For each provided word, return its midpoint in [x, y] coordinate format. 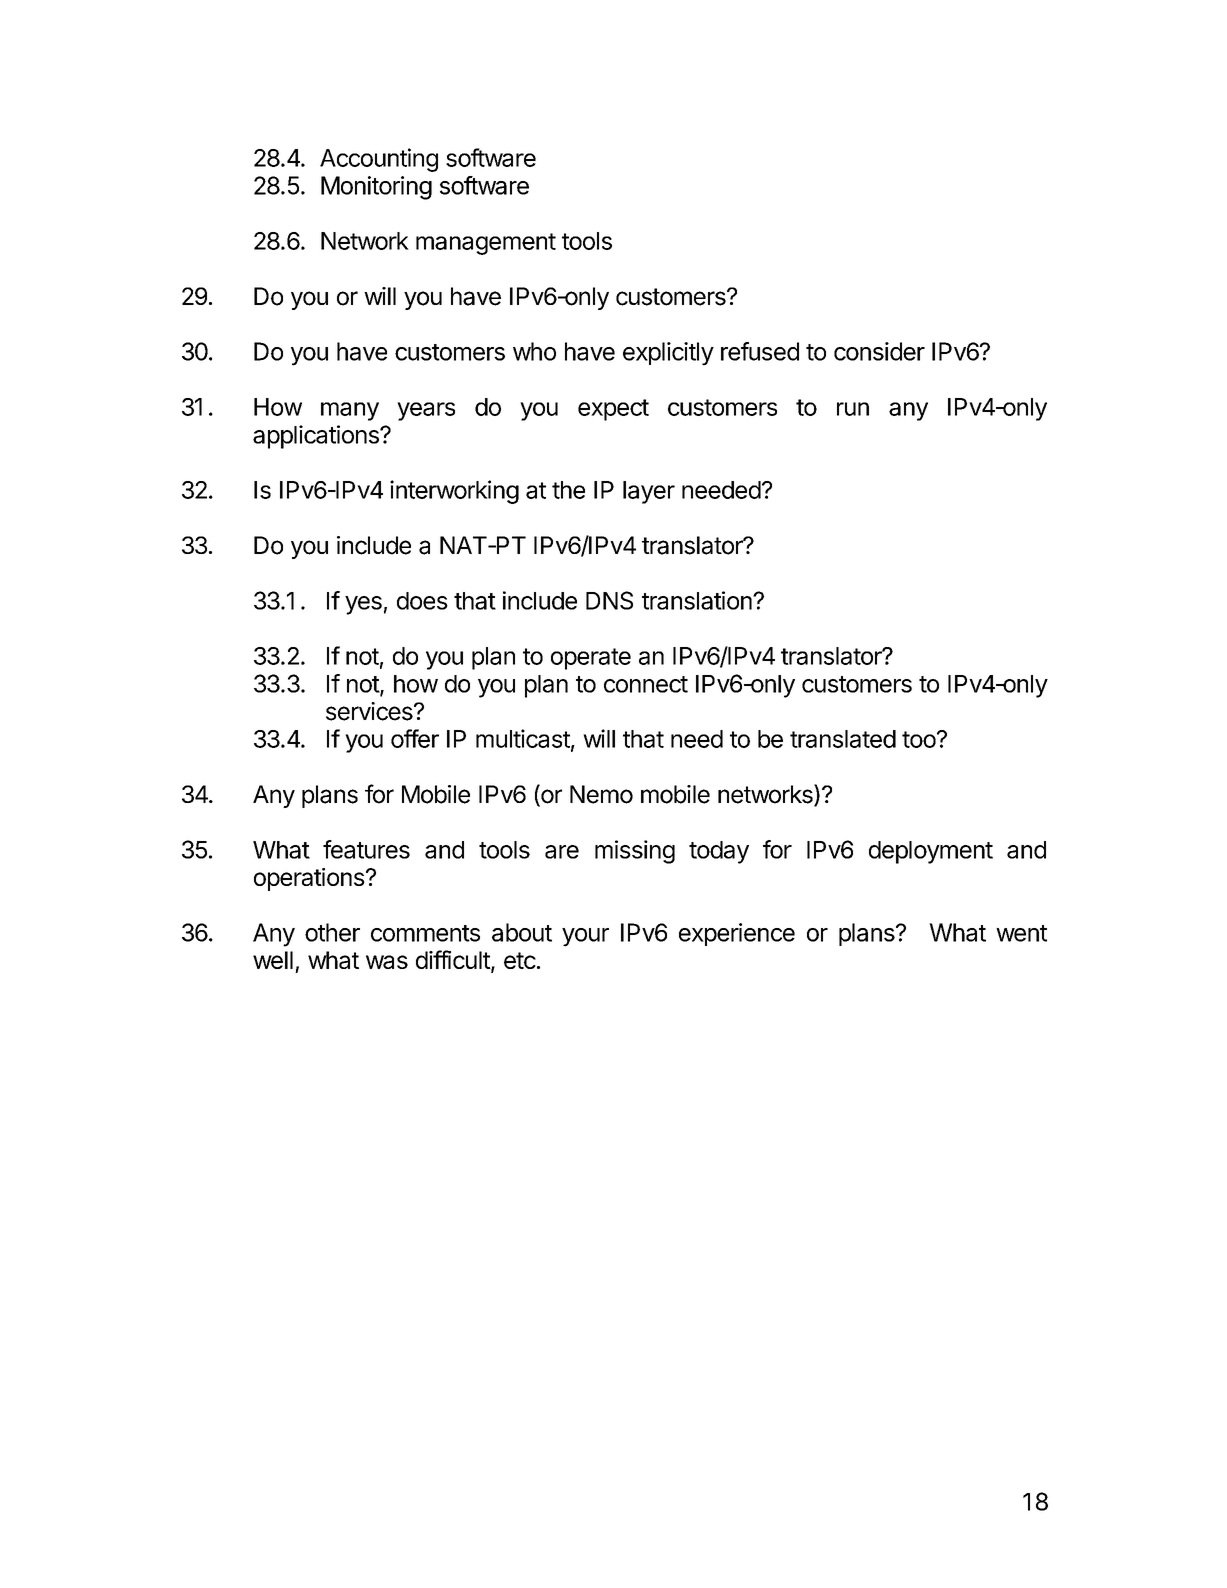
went [1021, 933]
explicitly [668, 354]
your [585, 937]
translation [698, 600]
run [853, 409]
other [332, 932]
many [350, 411]
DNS [609, 600]
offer [415, 738]
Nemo [601, 794]
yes [363, 605]
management [486, 244]
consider [879, 351]
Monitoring [376, 188]
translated [843, 739]
